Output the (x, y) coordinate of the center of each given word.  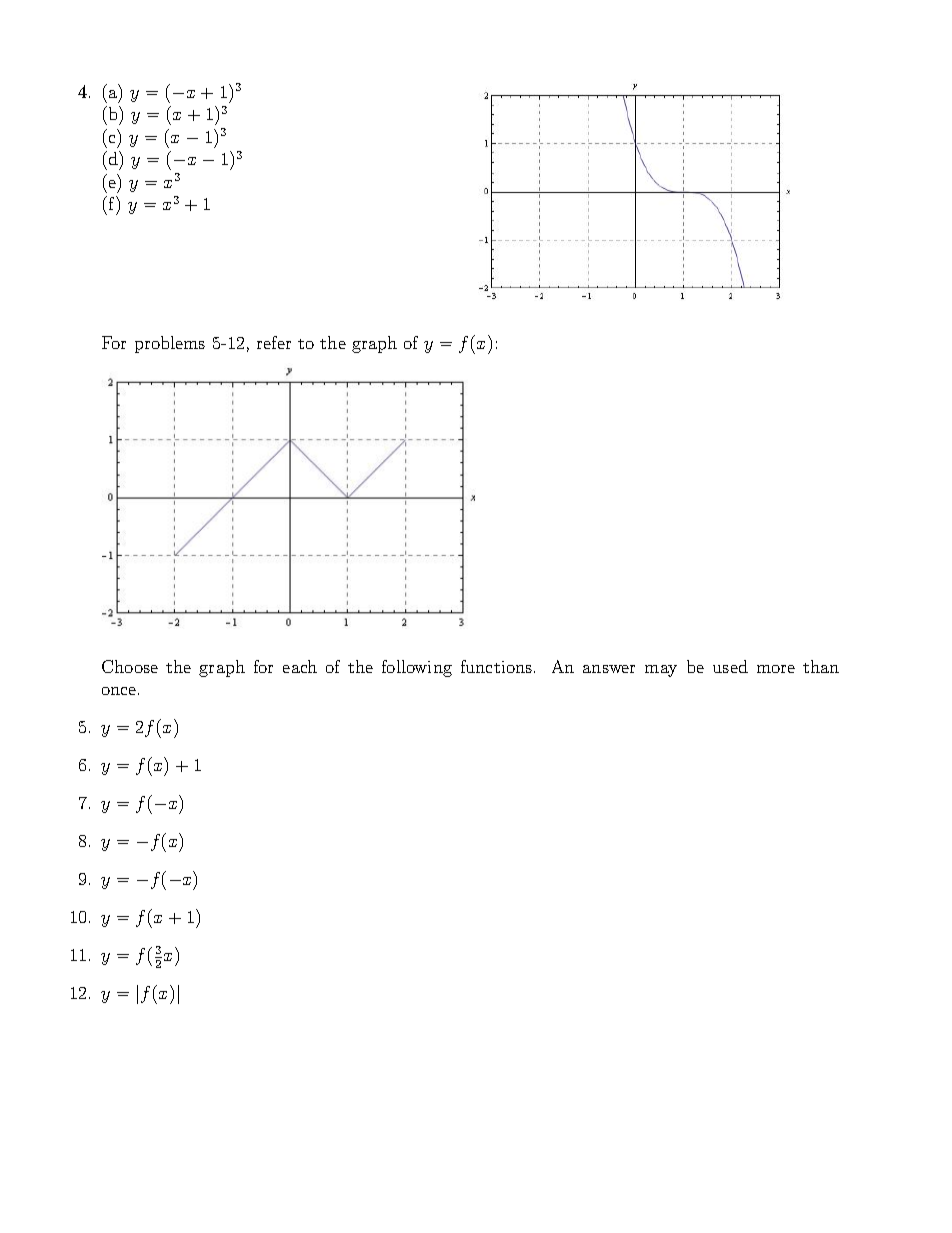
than (821, 666)
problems (170, 344)
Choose (130, 666)
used (730, 666)
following (417, 668)
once (120, 691)
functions (496, 666)
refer (274, 342)
